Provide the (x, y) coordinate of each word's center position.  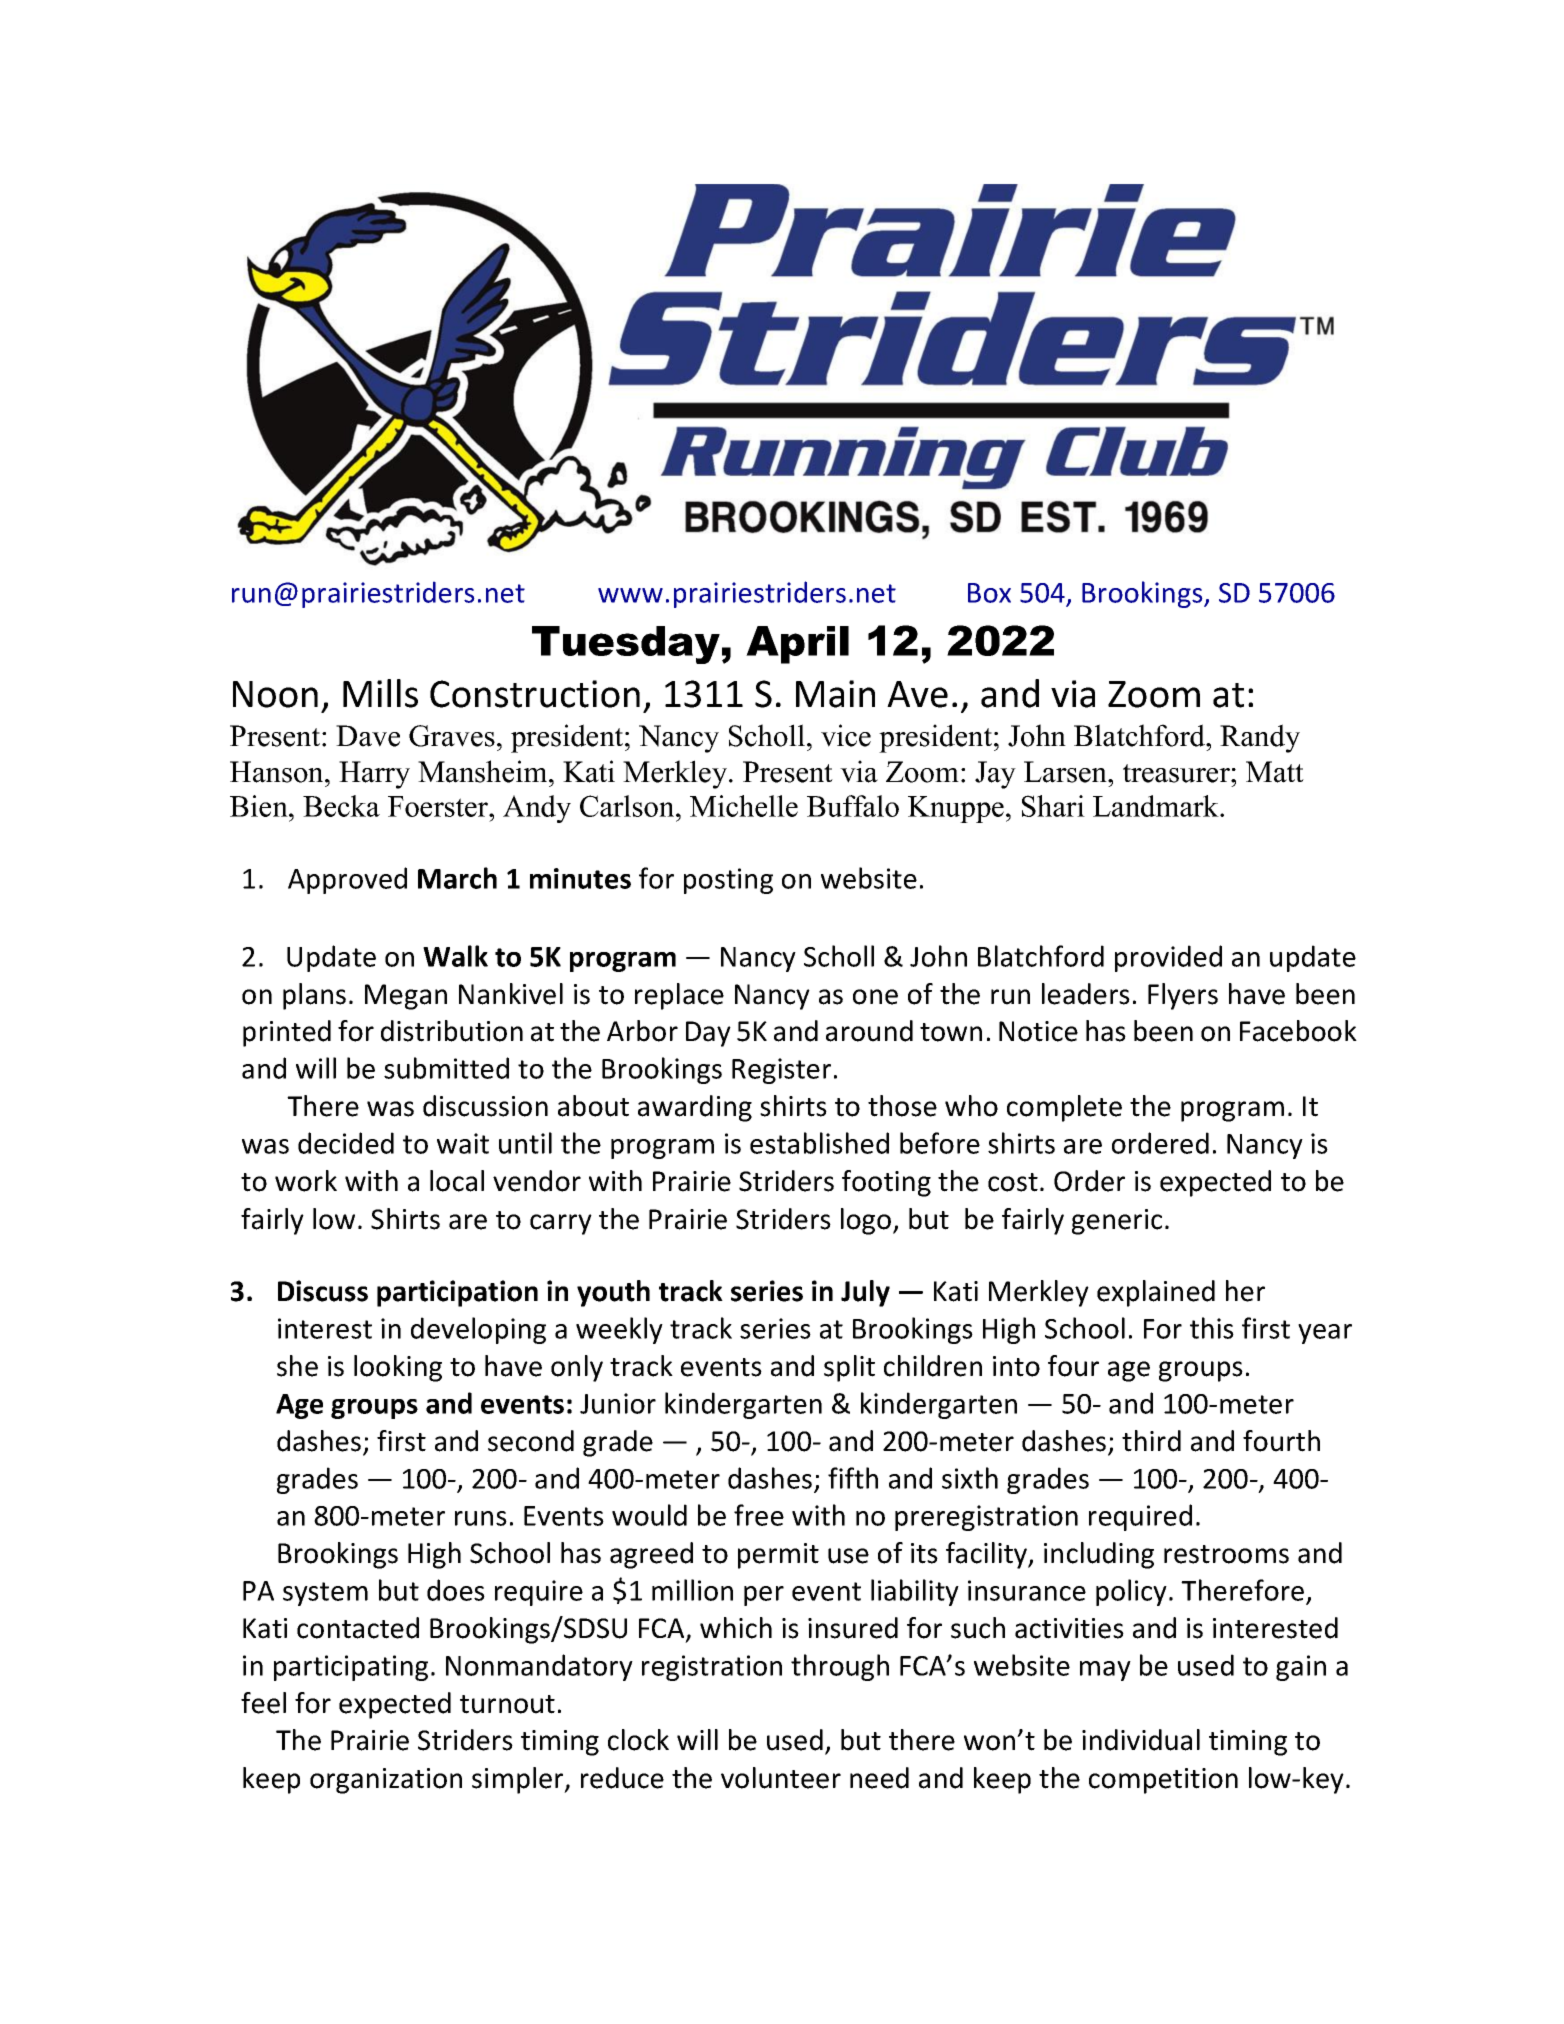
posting (728, 881)
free (759, 1515)
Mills (380, 693)
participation (457, 1293)
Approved (347, 880)
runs (481, 1518)
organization (386, 1781)
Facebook (1298, 1031)
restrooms (1226, 1554)
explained (1156, 1293)
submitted (446, 1068)
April (797, 645)
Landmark (1157, 806)
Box (989, 593)
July (865, 1293)
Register (781, 1071)
